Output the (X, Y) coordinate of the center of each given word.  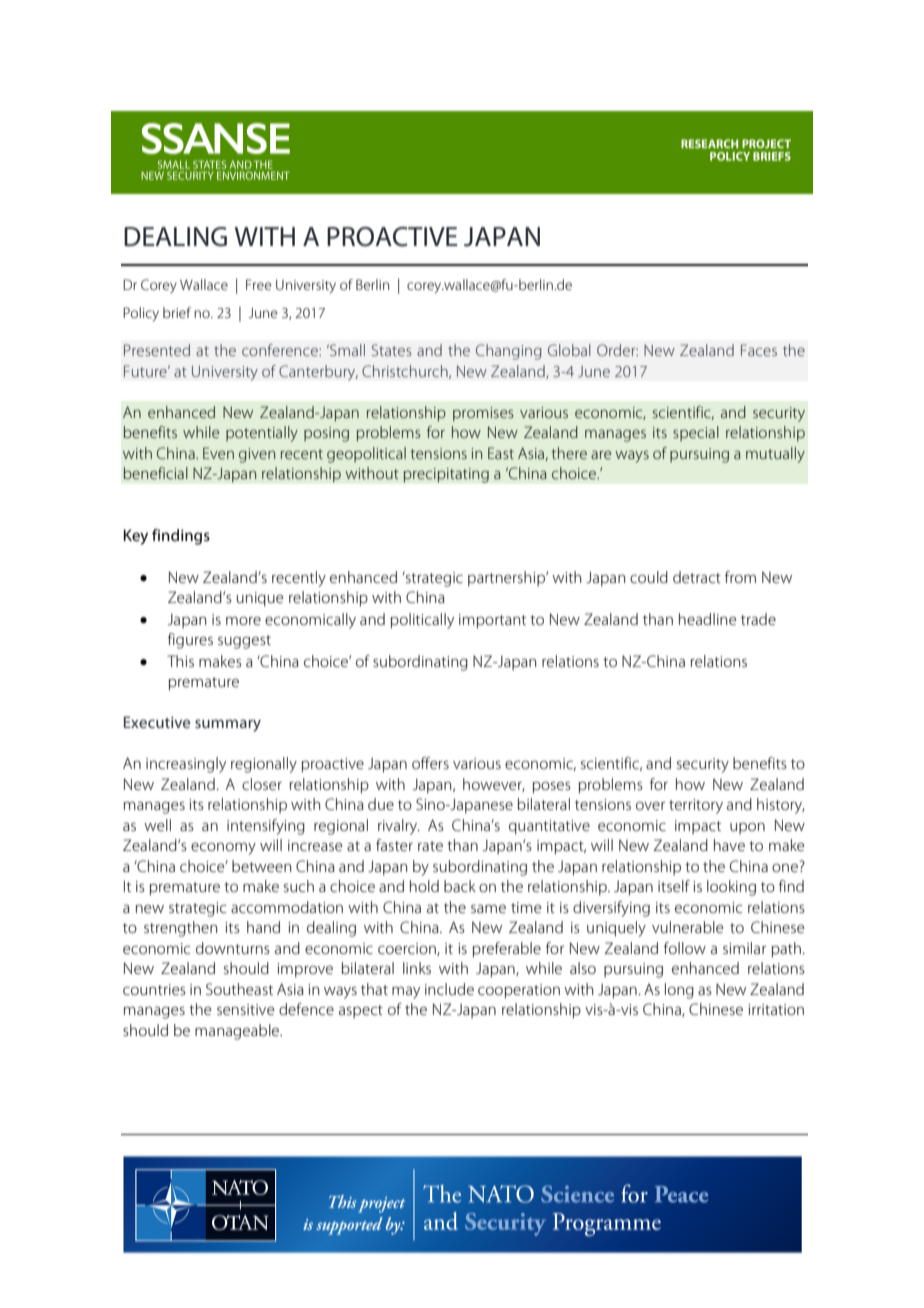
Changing (509, 352)
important (492, 621)
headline (707, 619)
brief (177, 312)
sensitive (245, 1009)
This (180, 661)
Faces (759, 350)
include (449, 989)
